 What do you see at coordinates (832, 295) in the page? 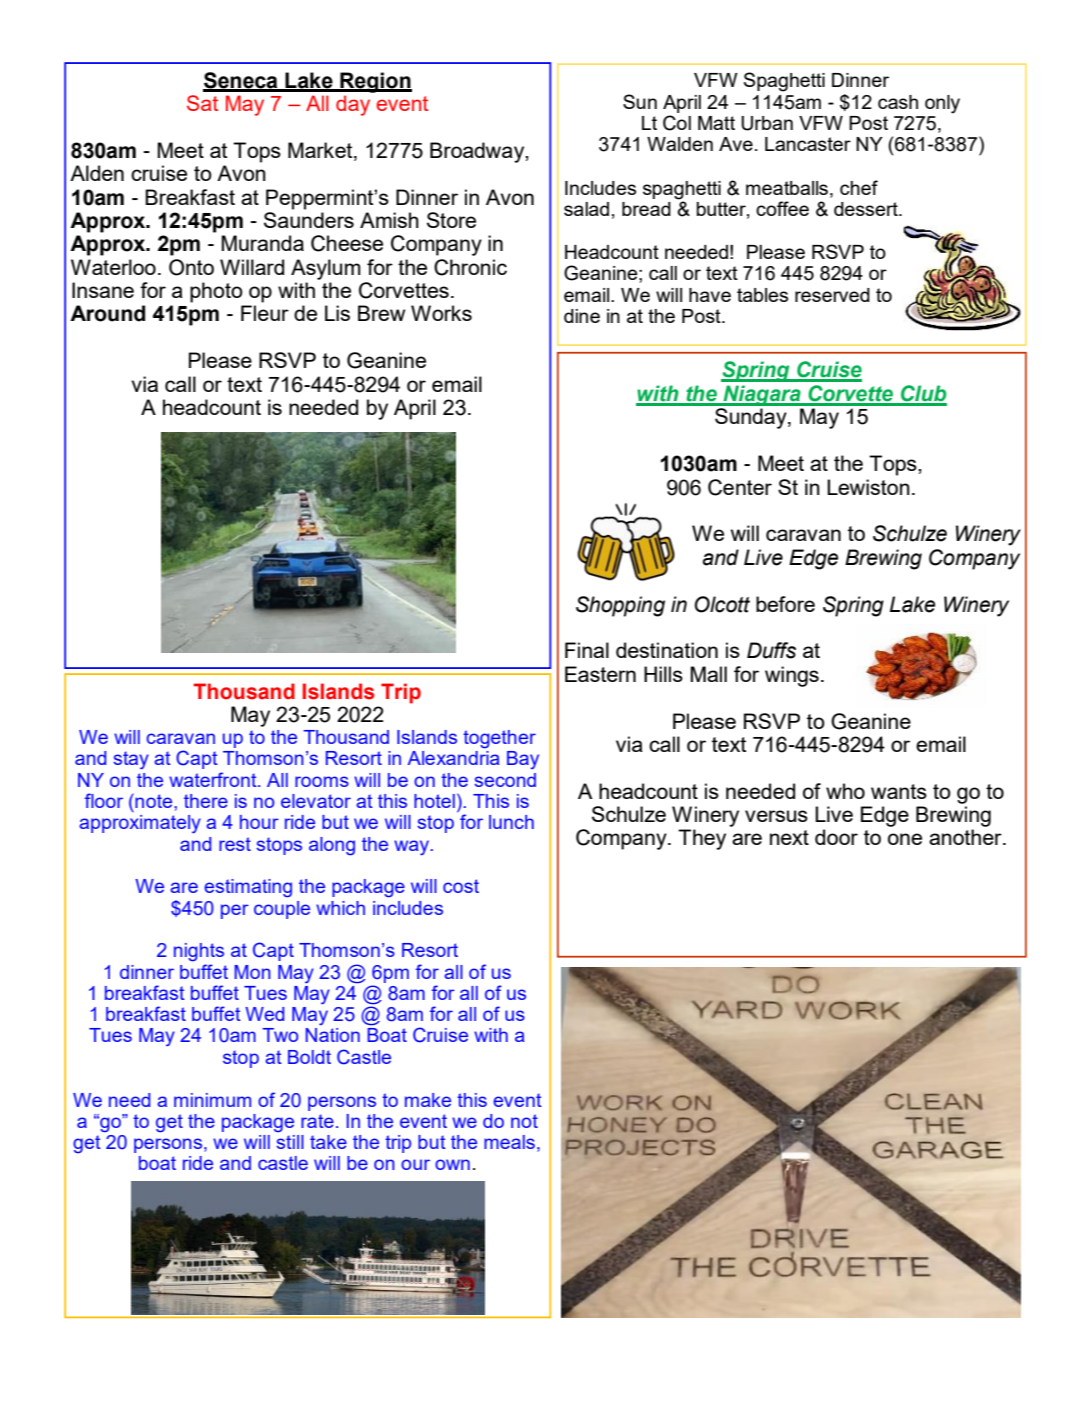
I see `reserved` at bounding box center [832, 295].
